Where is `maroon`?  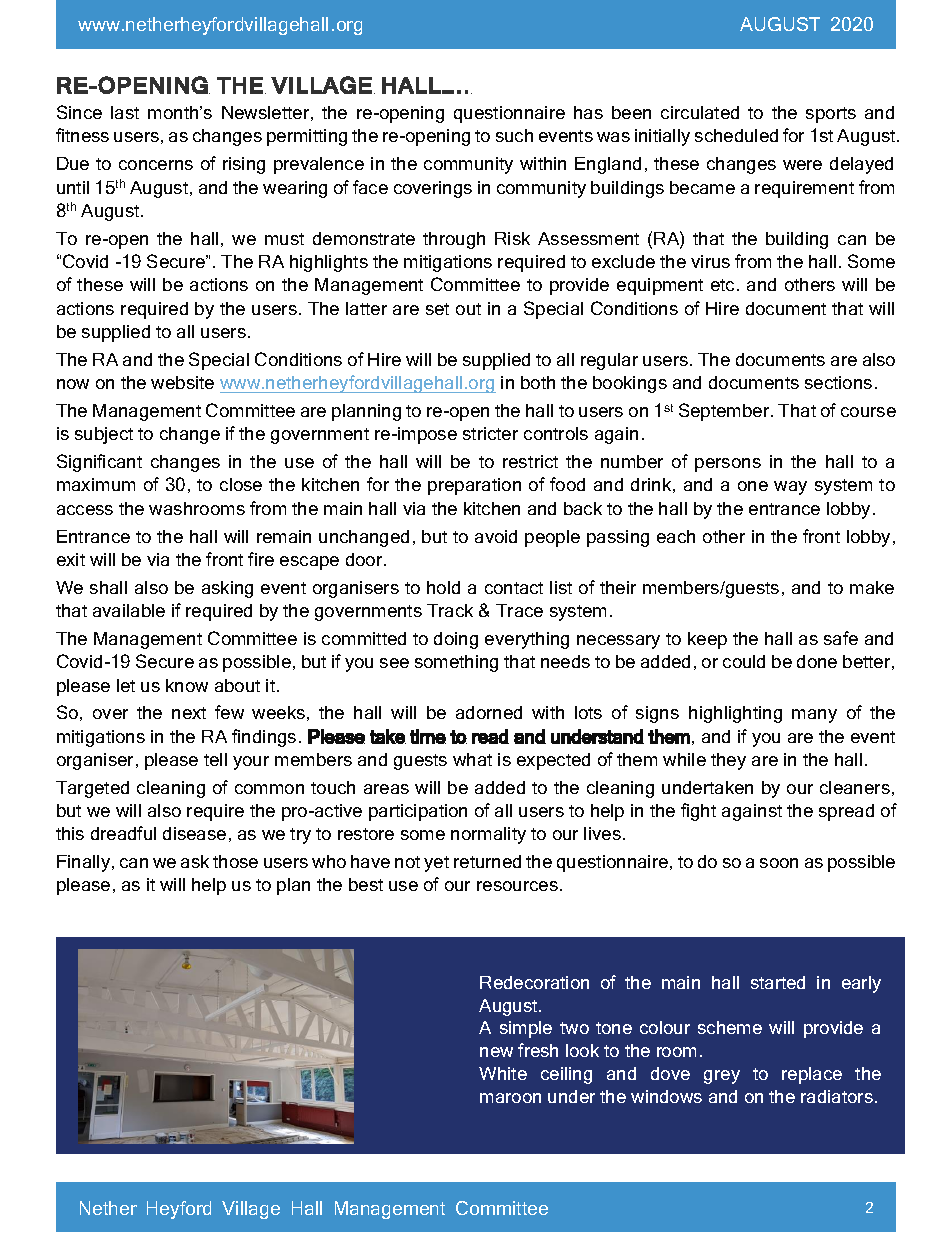 maroon is located at coordinates (510, 1098).
